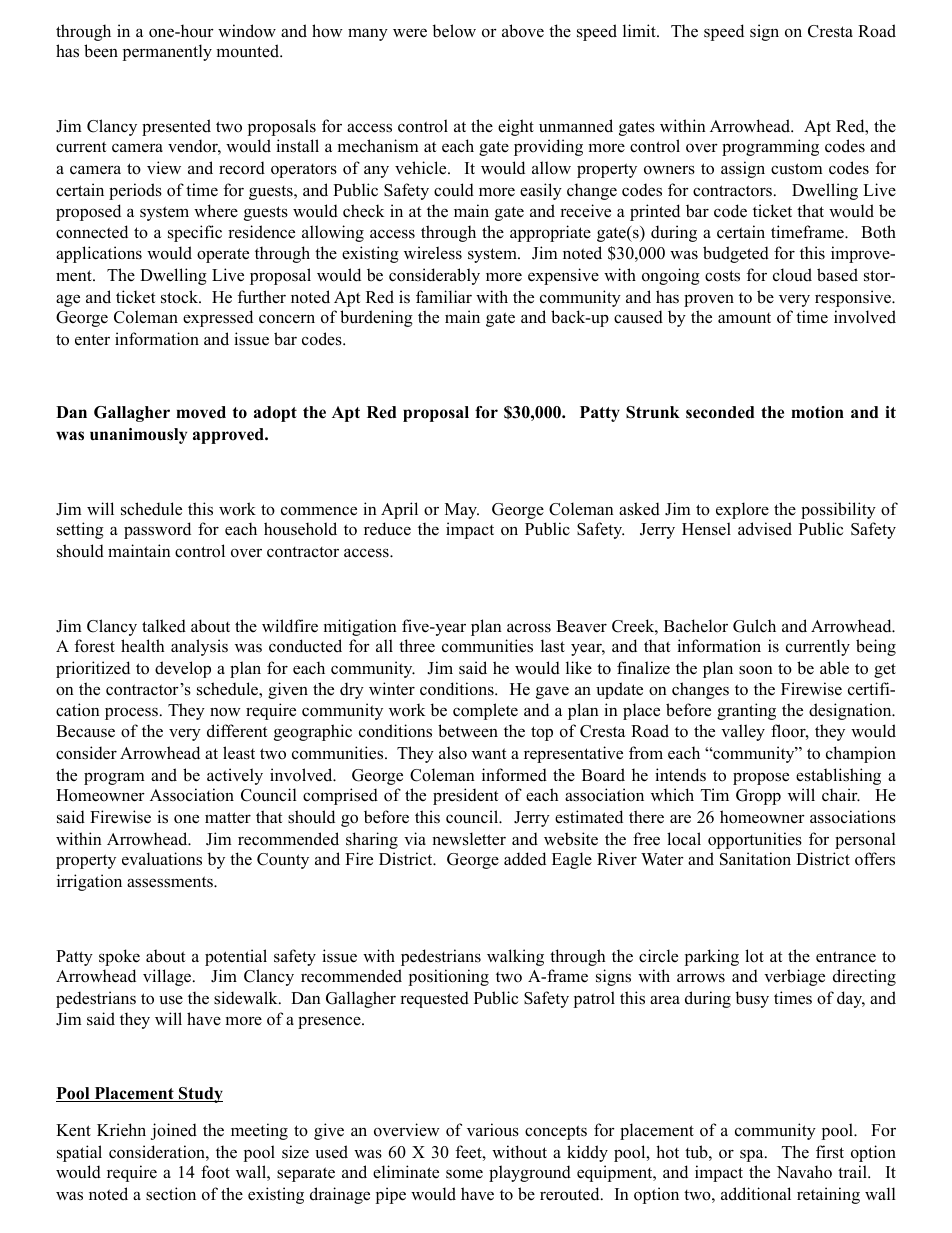  I want to click on permanently, so click(167, 52).
